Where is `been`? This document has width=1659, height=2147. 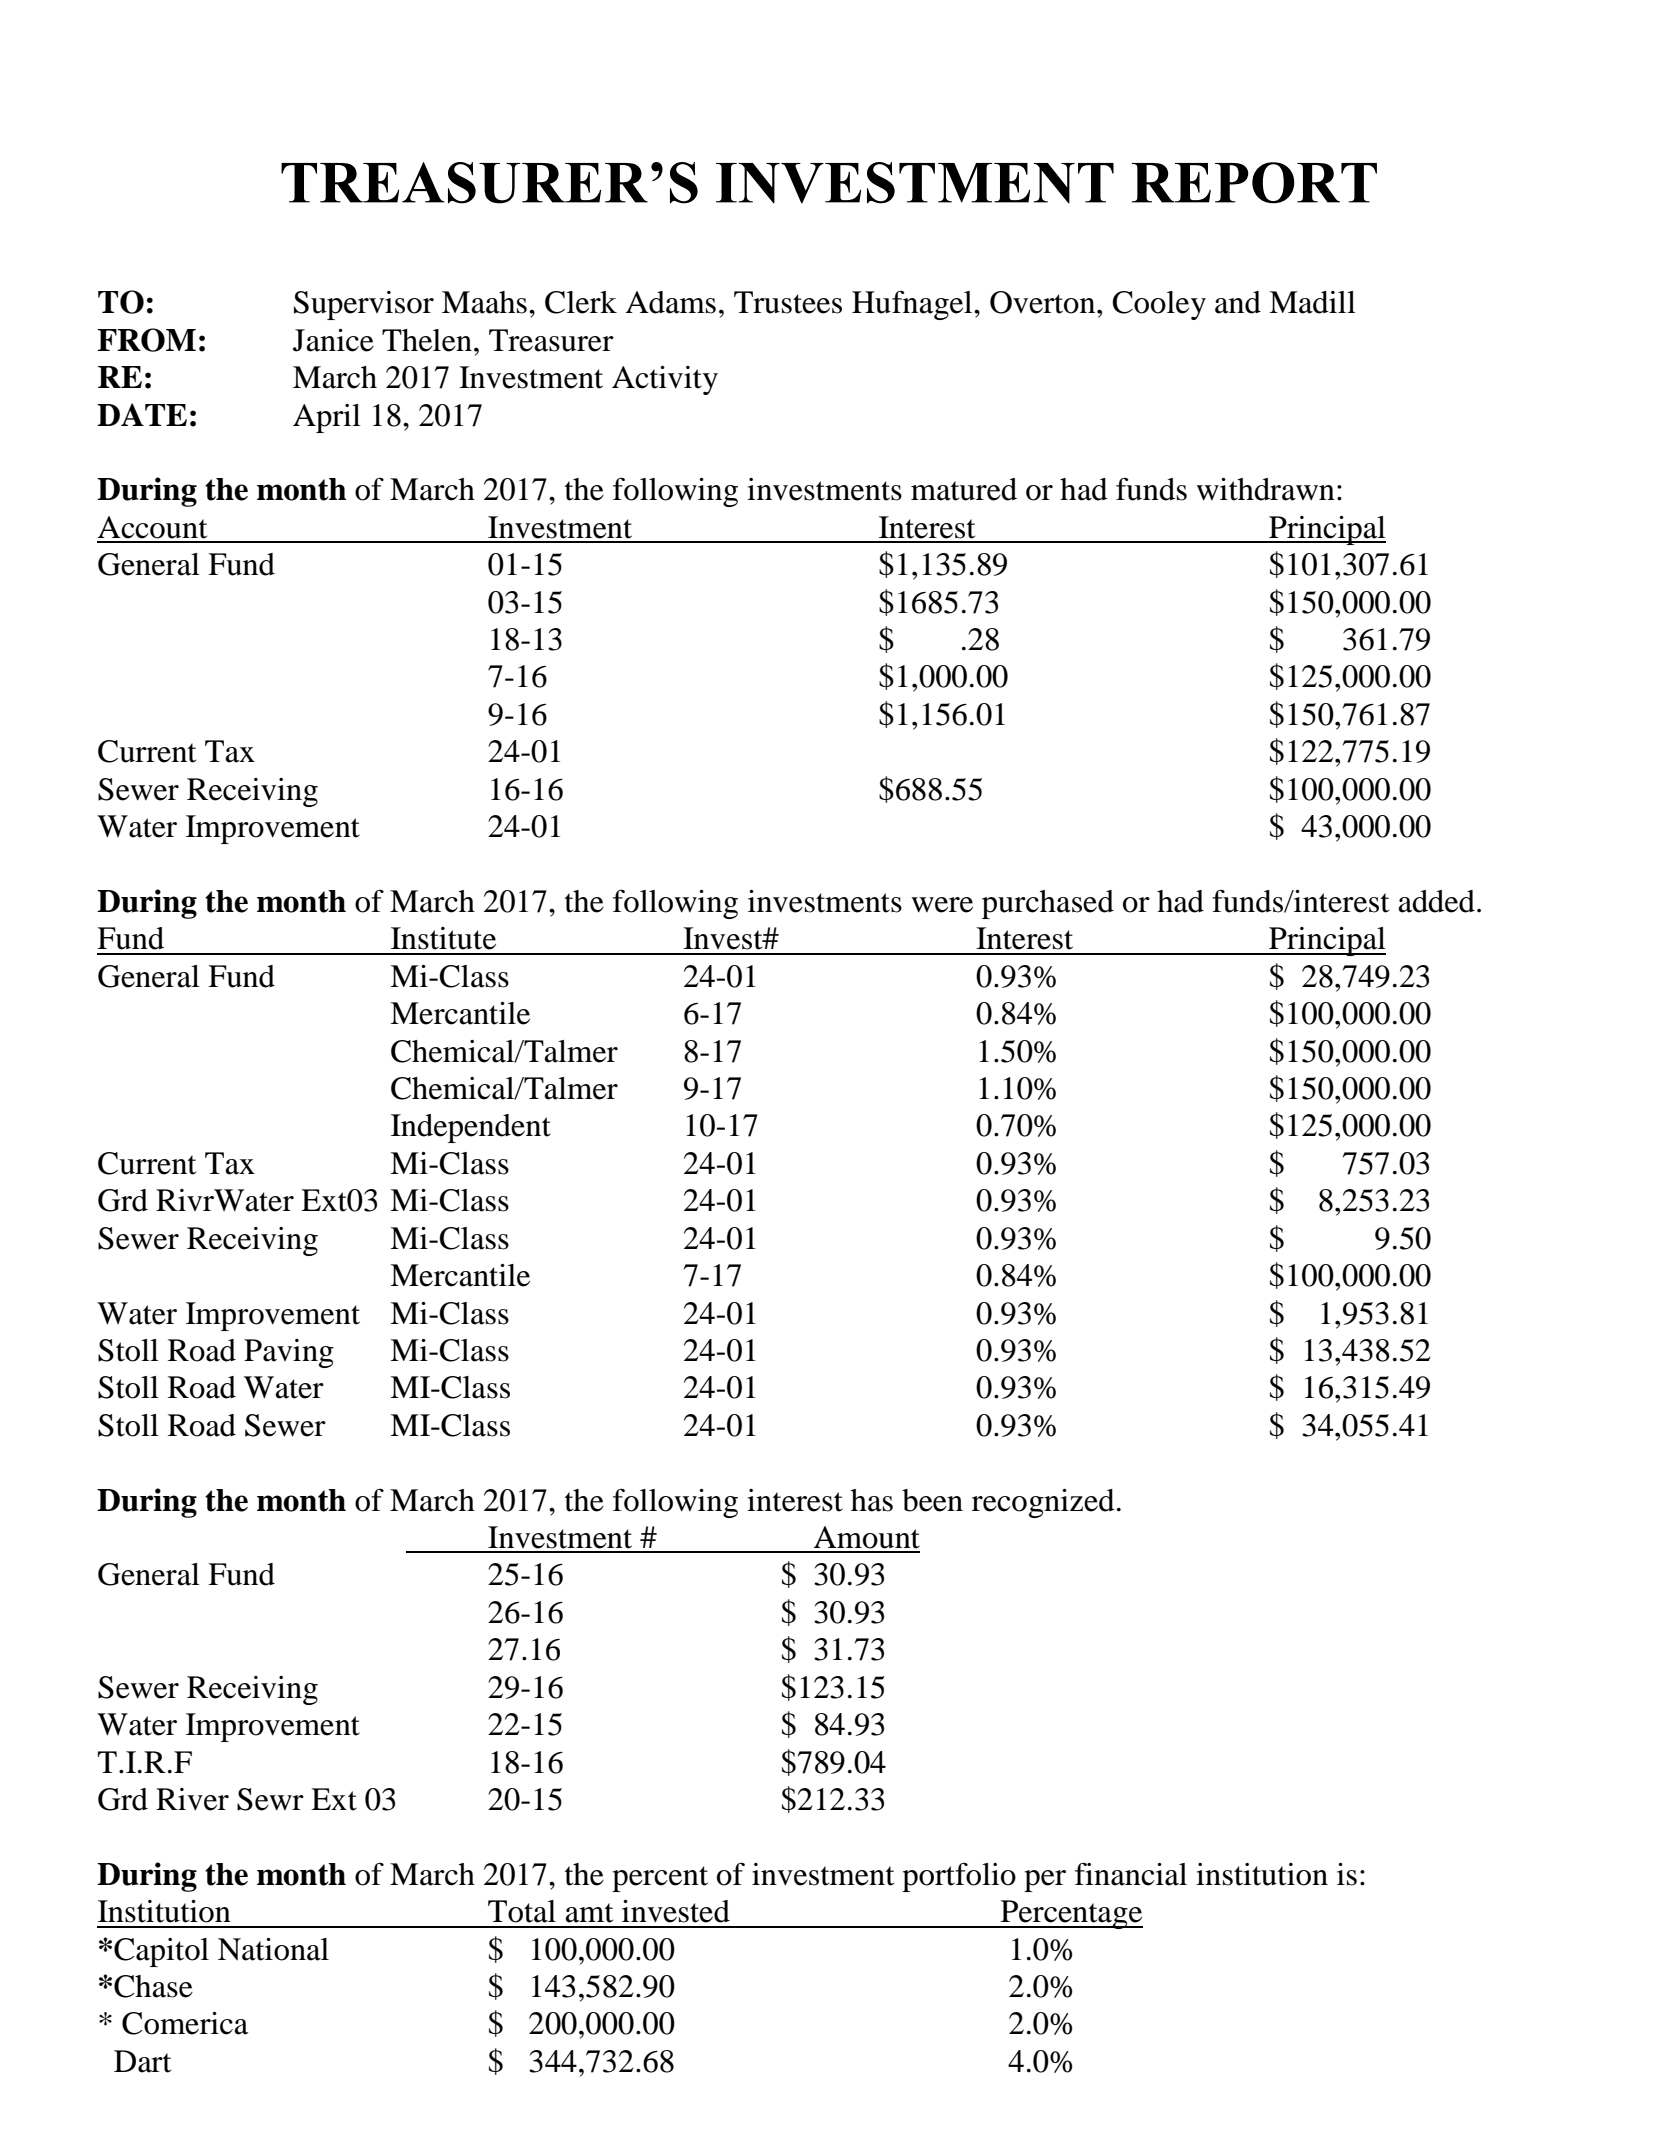
been is located at coordinates (932, 1500).
